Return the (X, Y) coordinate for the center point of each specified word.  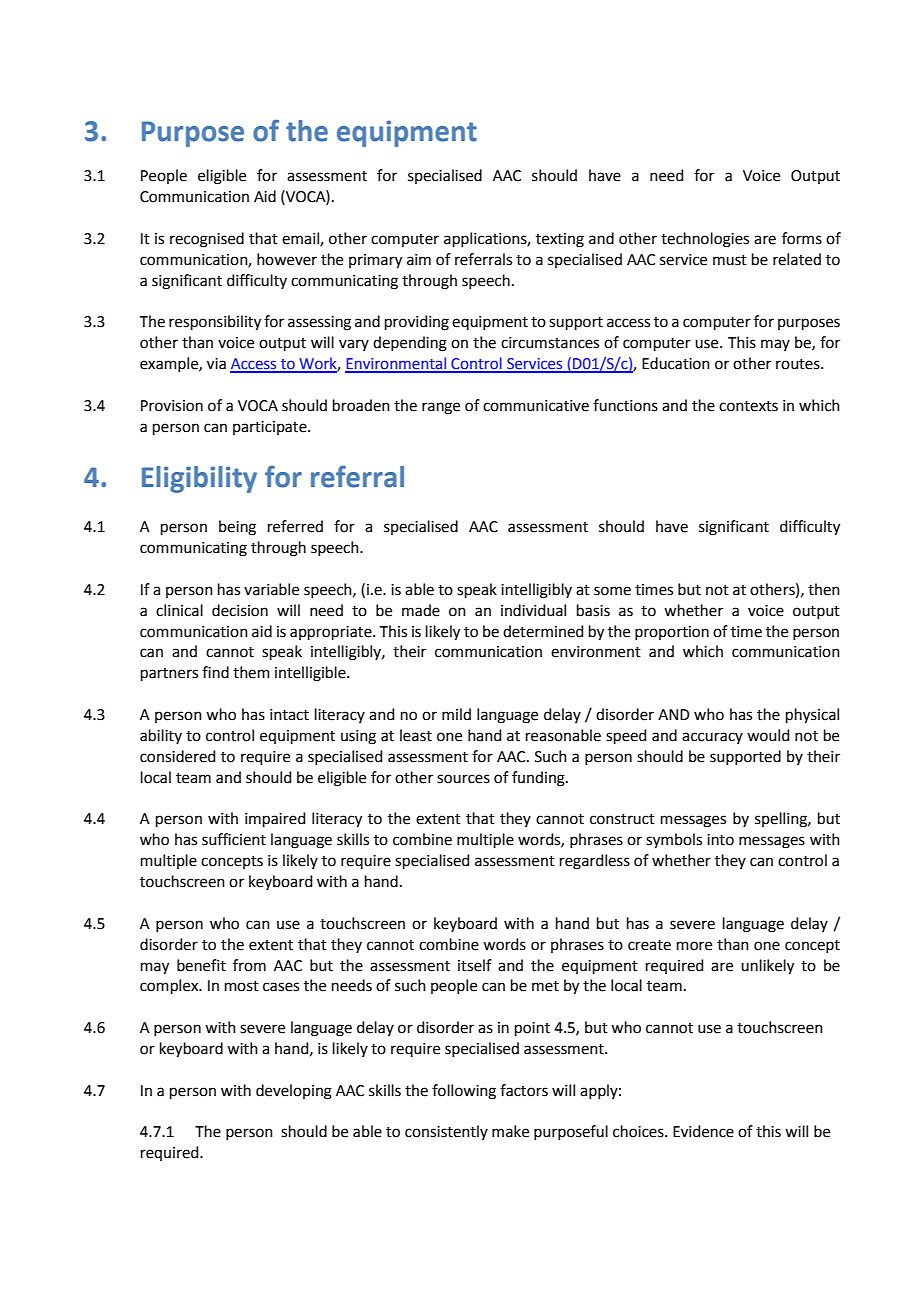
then (824, 589)
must (730, 260)
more (694, 946)
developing (294, 1092)
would (768, 735)
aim (419, 260)
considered (178, 756)
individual (533, 610)
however (287, 259)
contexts (748, 406)
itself (475, 965)
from (249, 965)
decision (240, 610)
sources (463, 779)
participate (271, 428)
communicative (536, 406)
